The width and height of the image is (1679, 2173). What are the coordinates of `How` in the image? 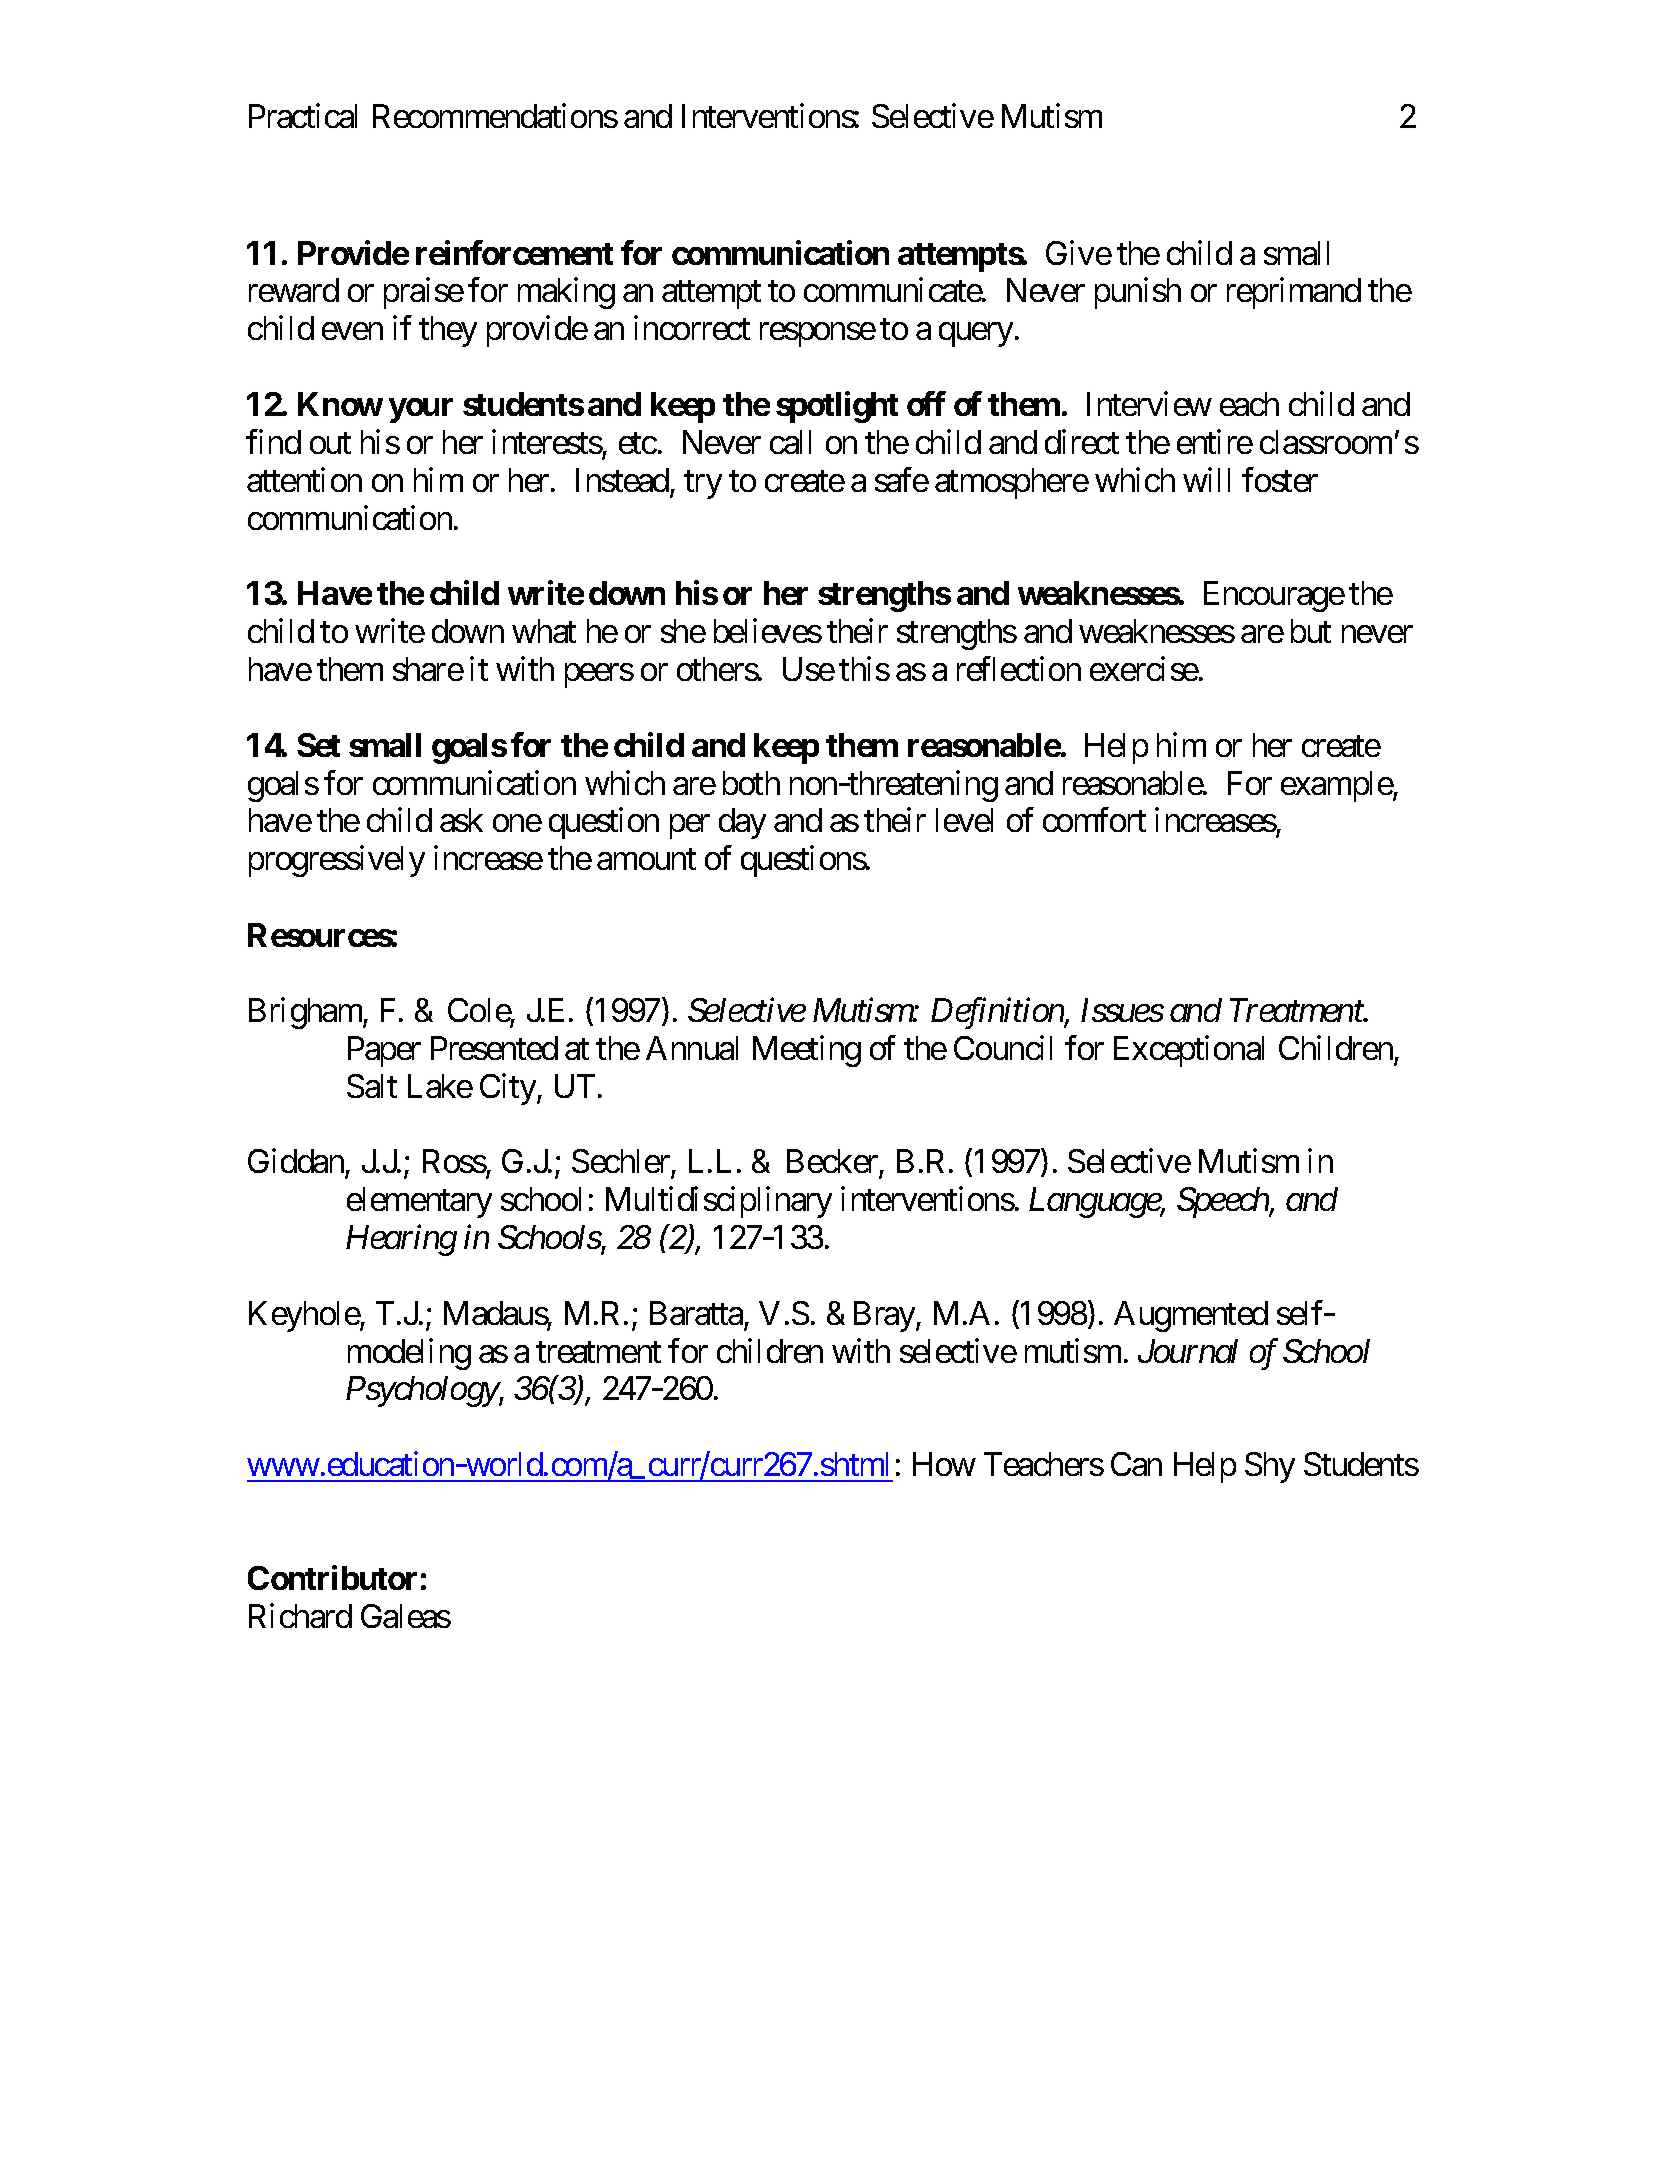 It's located at (944, 1464).
